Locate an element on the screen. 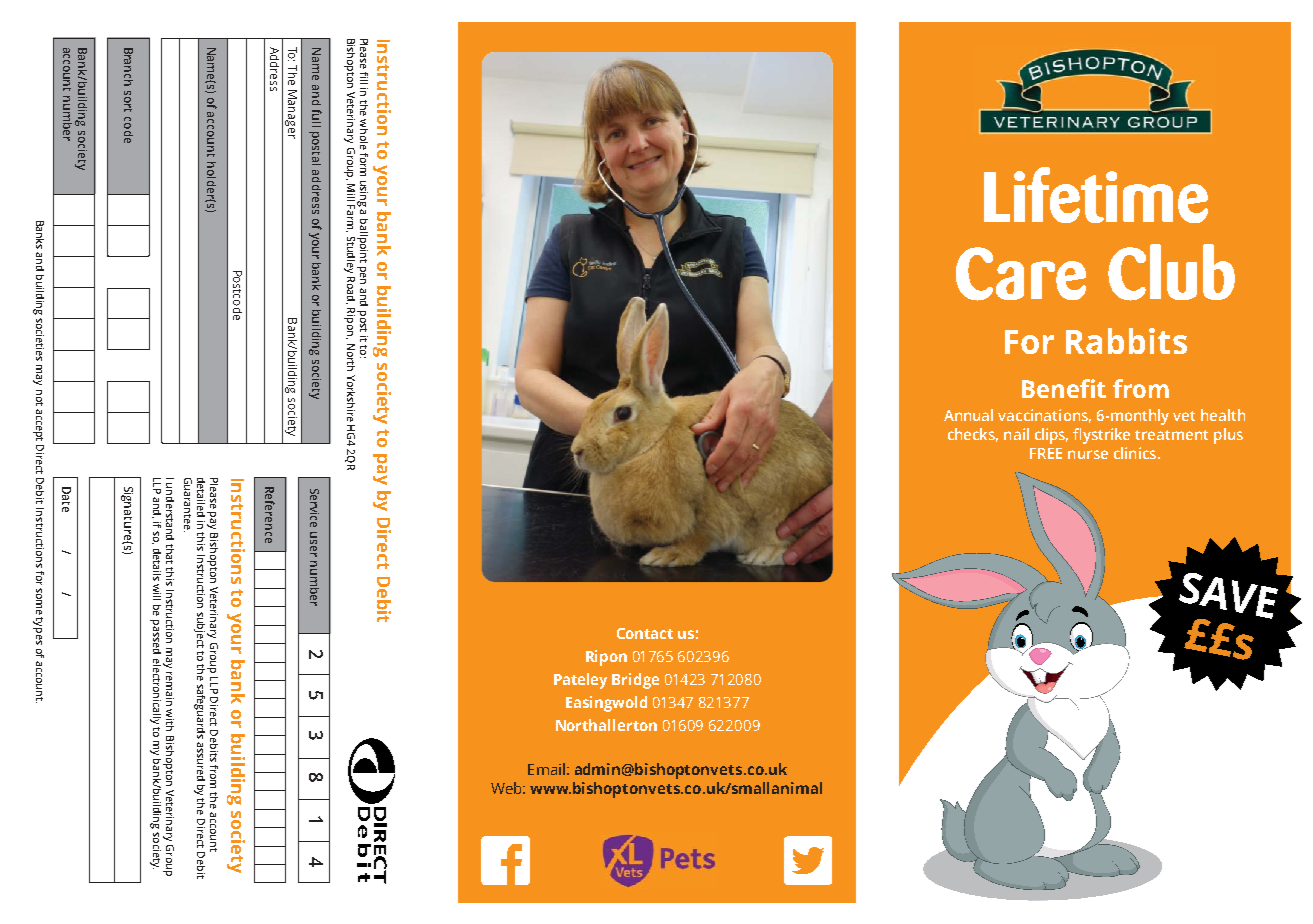 This screenshot has height=924, width=1313. Club is located at coordinates (1171, 272).
